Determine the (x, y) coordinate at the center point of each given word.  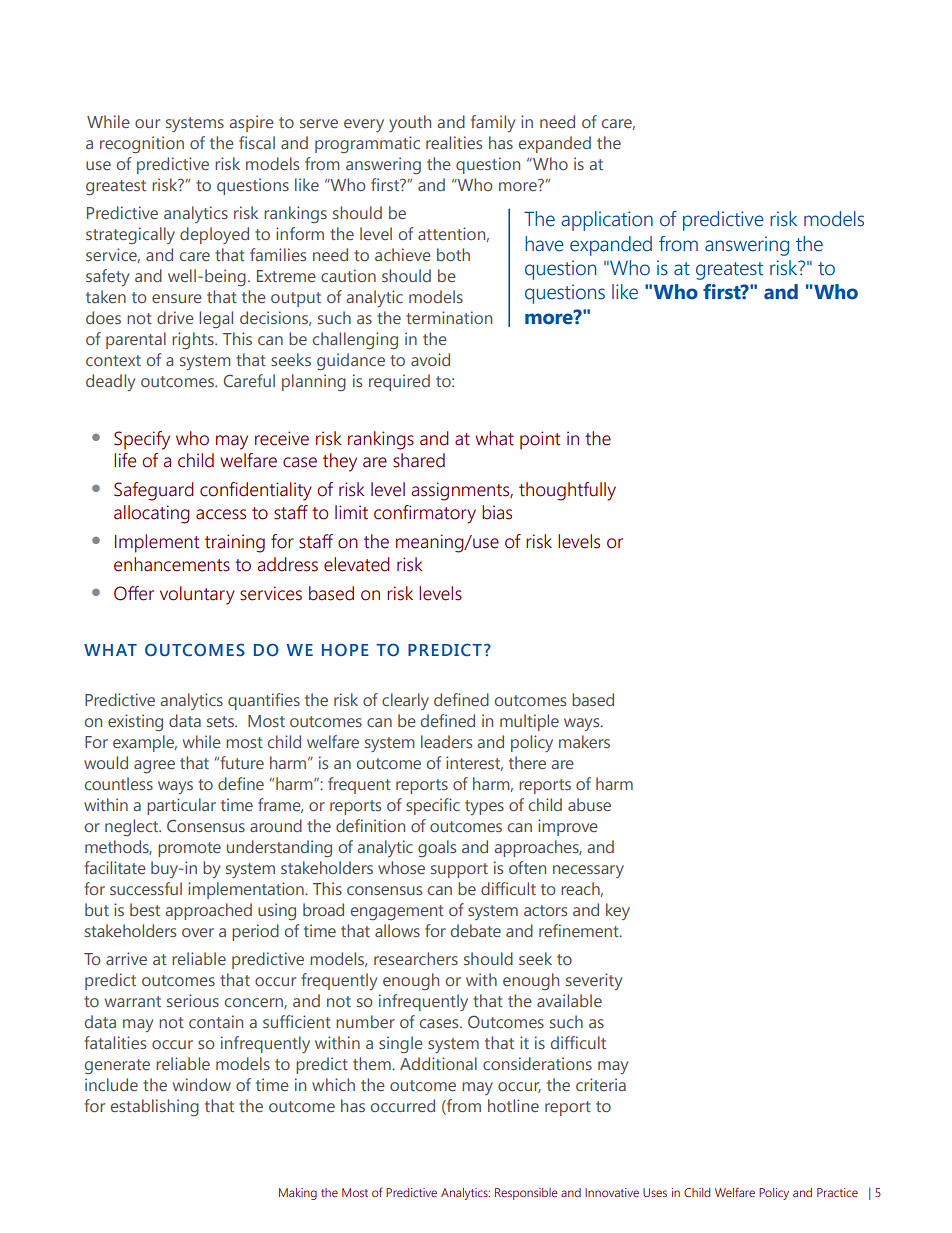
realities (454, 142)
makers (584, 741)
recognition (142, 145)
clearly (405, 701)
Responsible (526, 1194)
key (618, 911)
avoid (430, 359)
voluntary (197, 595)
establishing (155, 1108)
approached (208, 911)
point (540, 440)
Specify (142, 440)
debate (476, 930)
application (607, 221)
